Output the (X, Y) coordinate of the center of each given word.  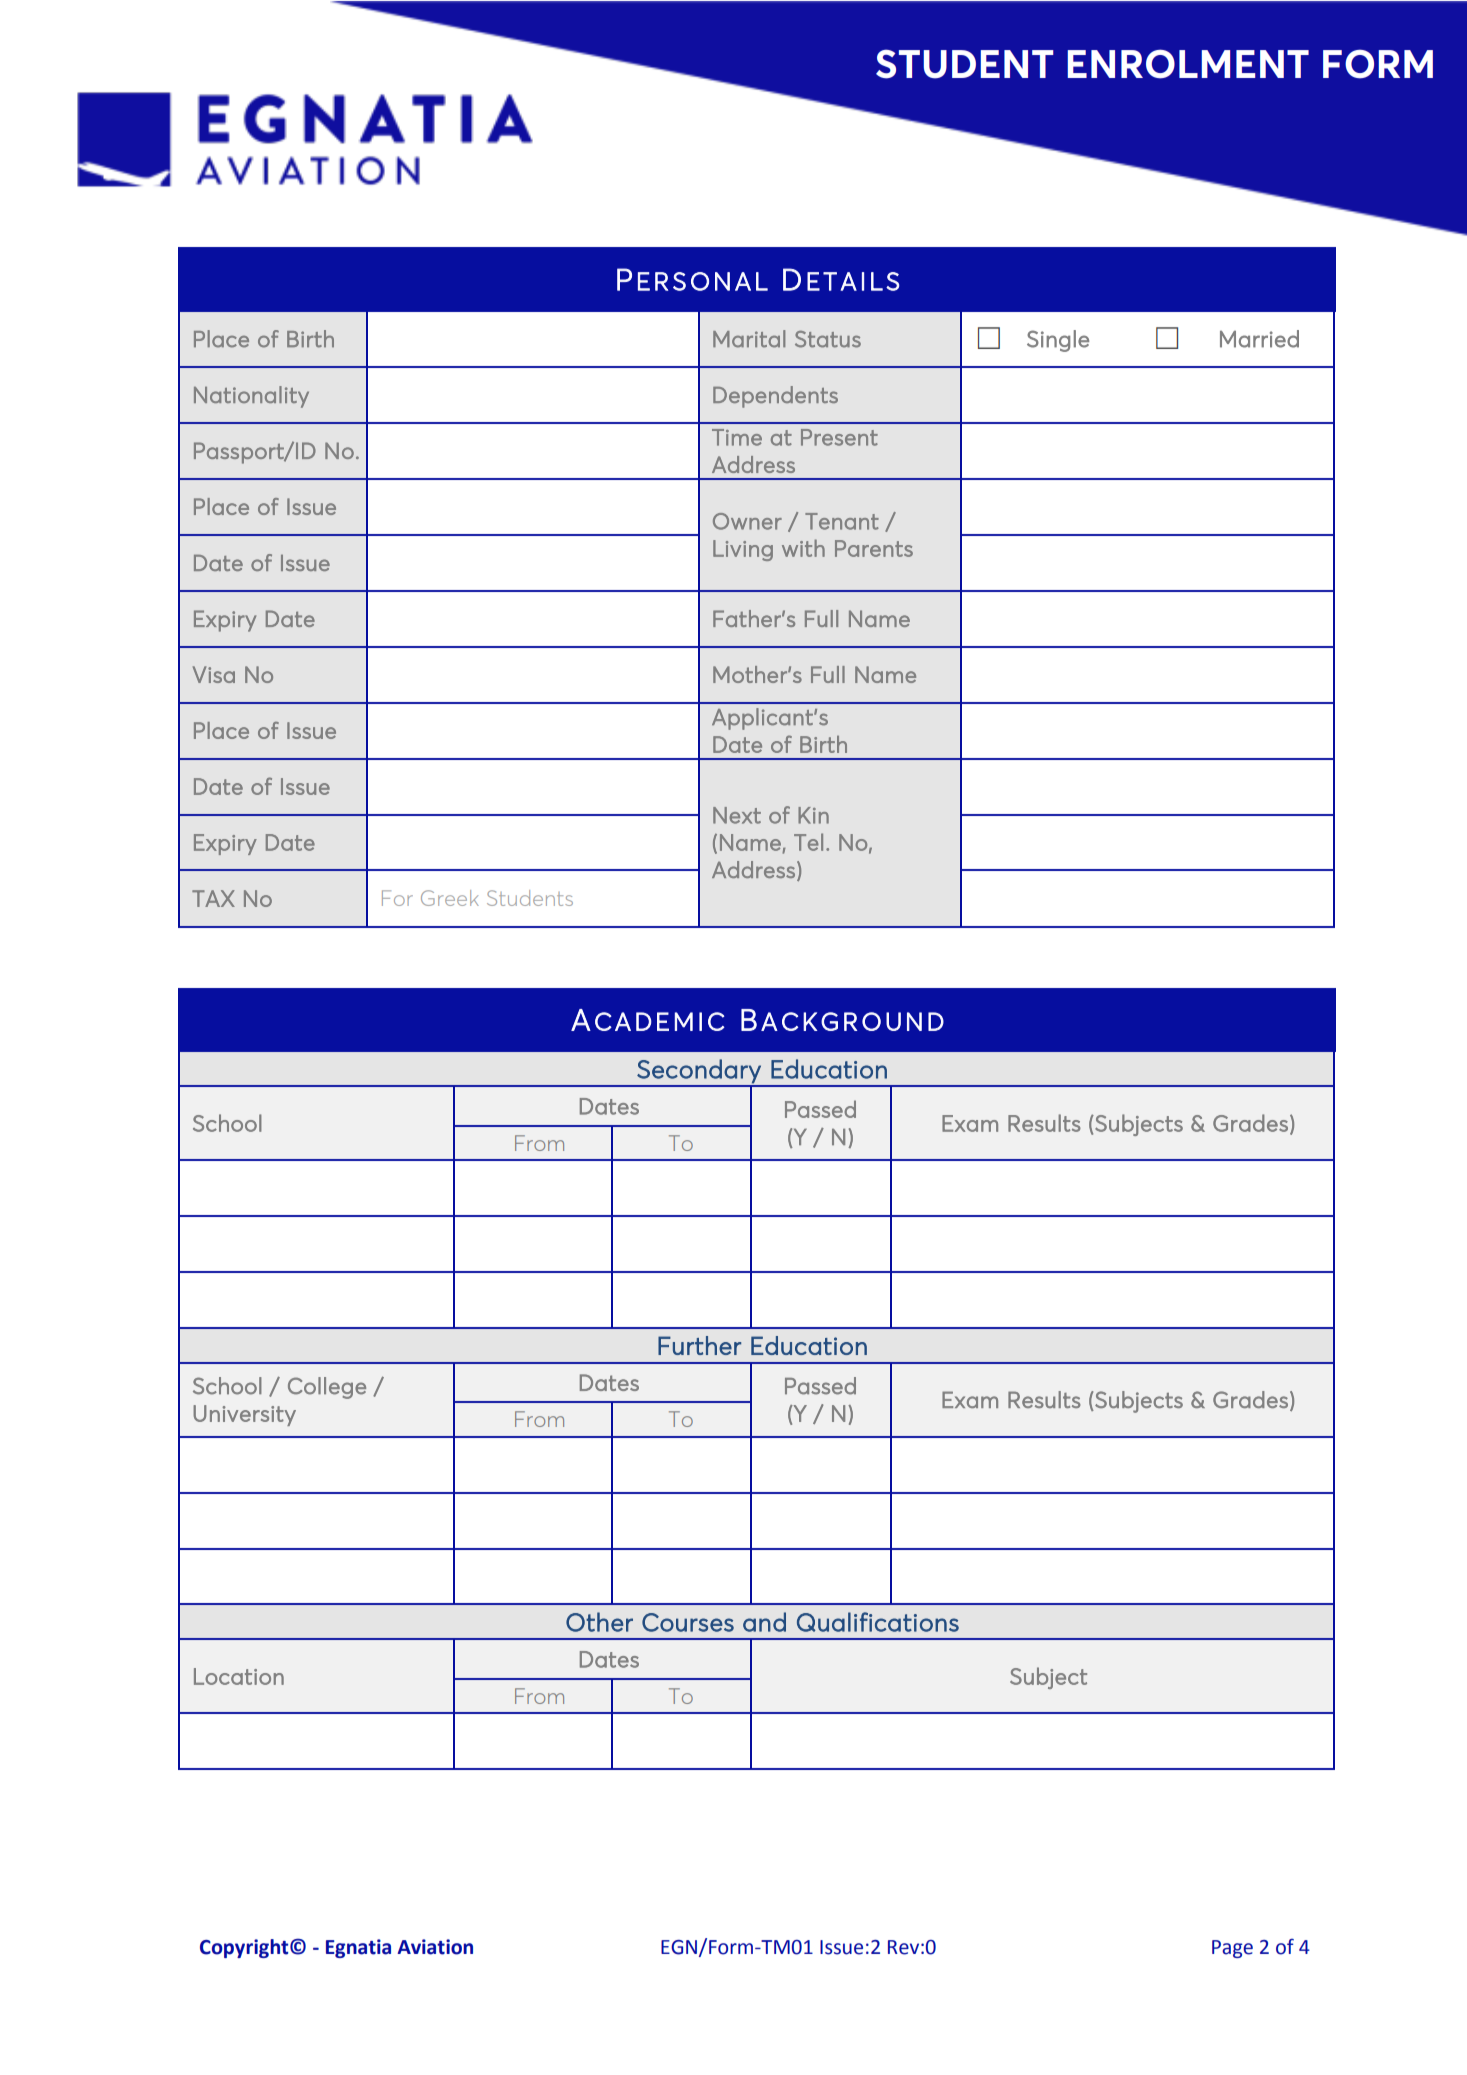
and (764, 1622)
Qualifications (878, 1622)
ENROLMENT (1188, 64)
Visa (214, 674)
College (327, 1388)
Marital (749, 339)
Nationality (251, 397)
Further (699, 1345)
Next (737, 815)
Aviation (435, 1947)
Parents (874, 548)
